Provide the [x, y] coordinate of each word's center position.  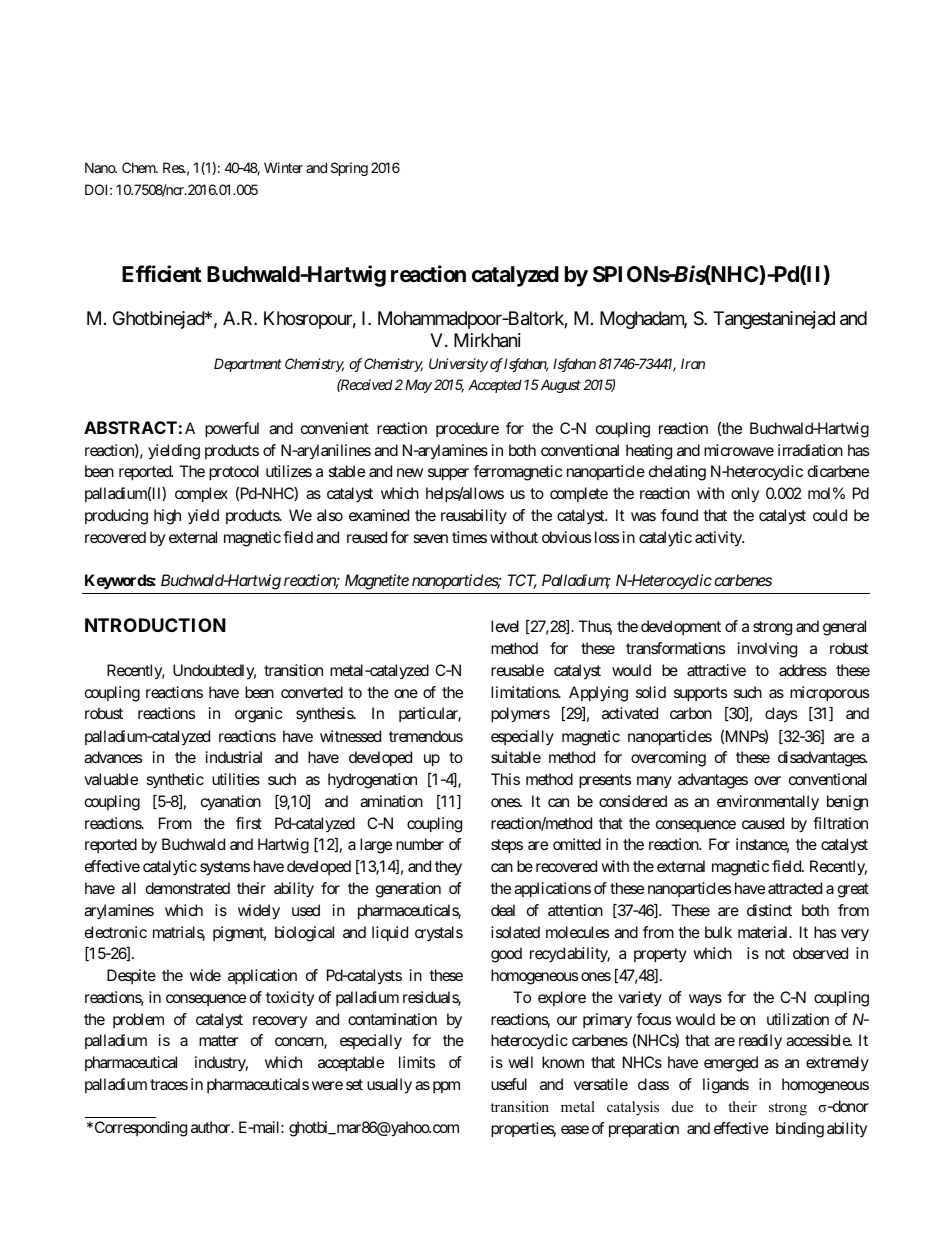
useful [509, 1084]
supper [448, 474]
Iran [693, 363]
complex [201, 495]
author [211, 1127]
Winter [283, 167]
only [745, 494]
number [420, 844]
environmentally [768, 803]
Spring [349, 169]
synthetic [175, 781]
